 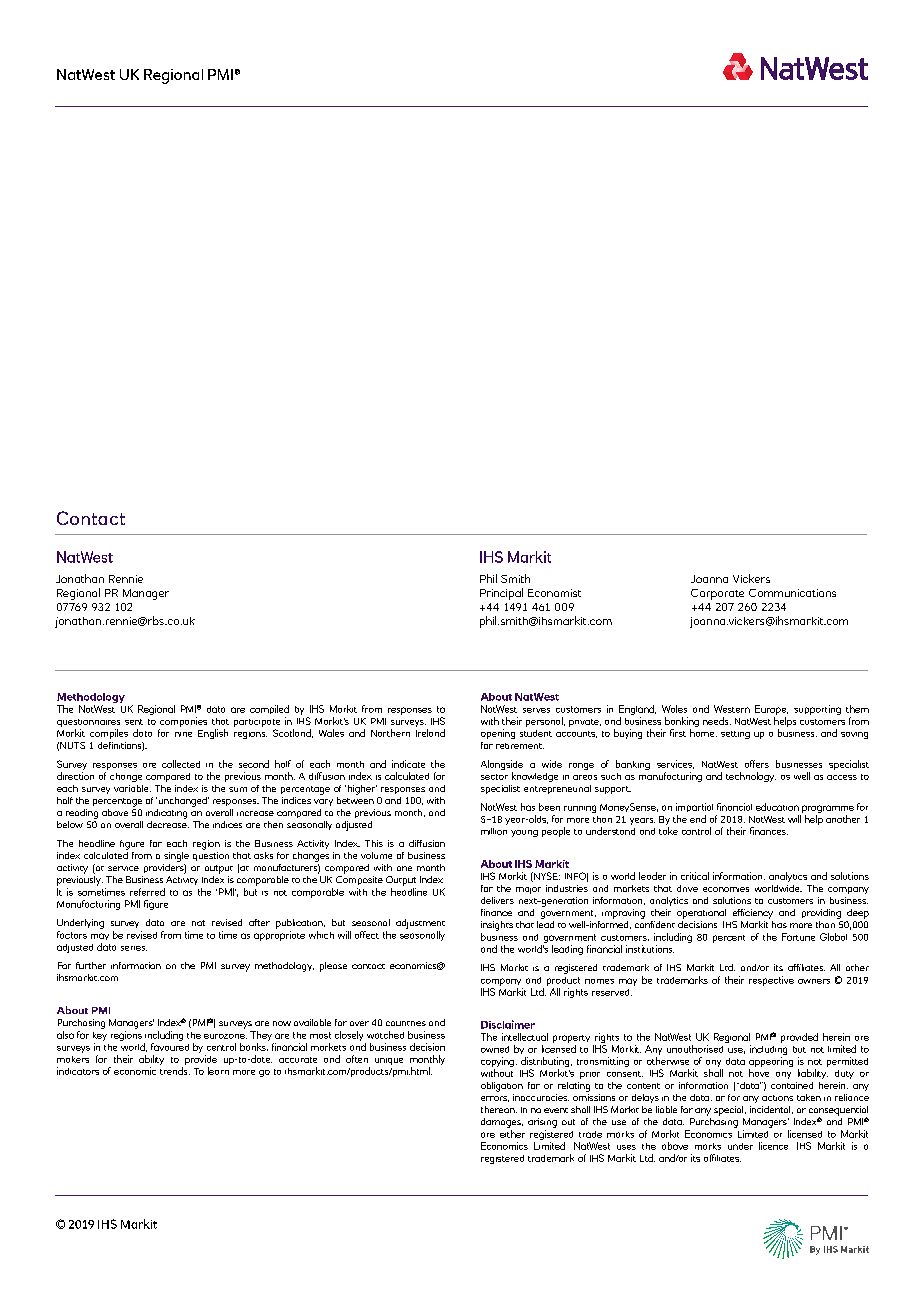 I want to click on compiled, so click(x=269, y=709).
